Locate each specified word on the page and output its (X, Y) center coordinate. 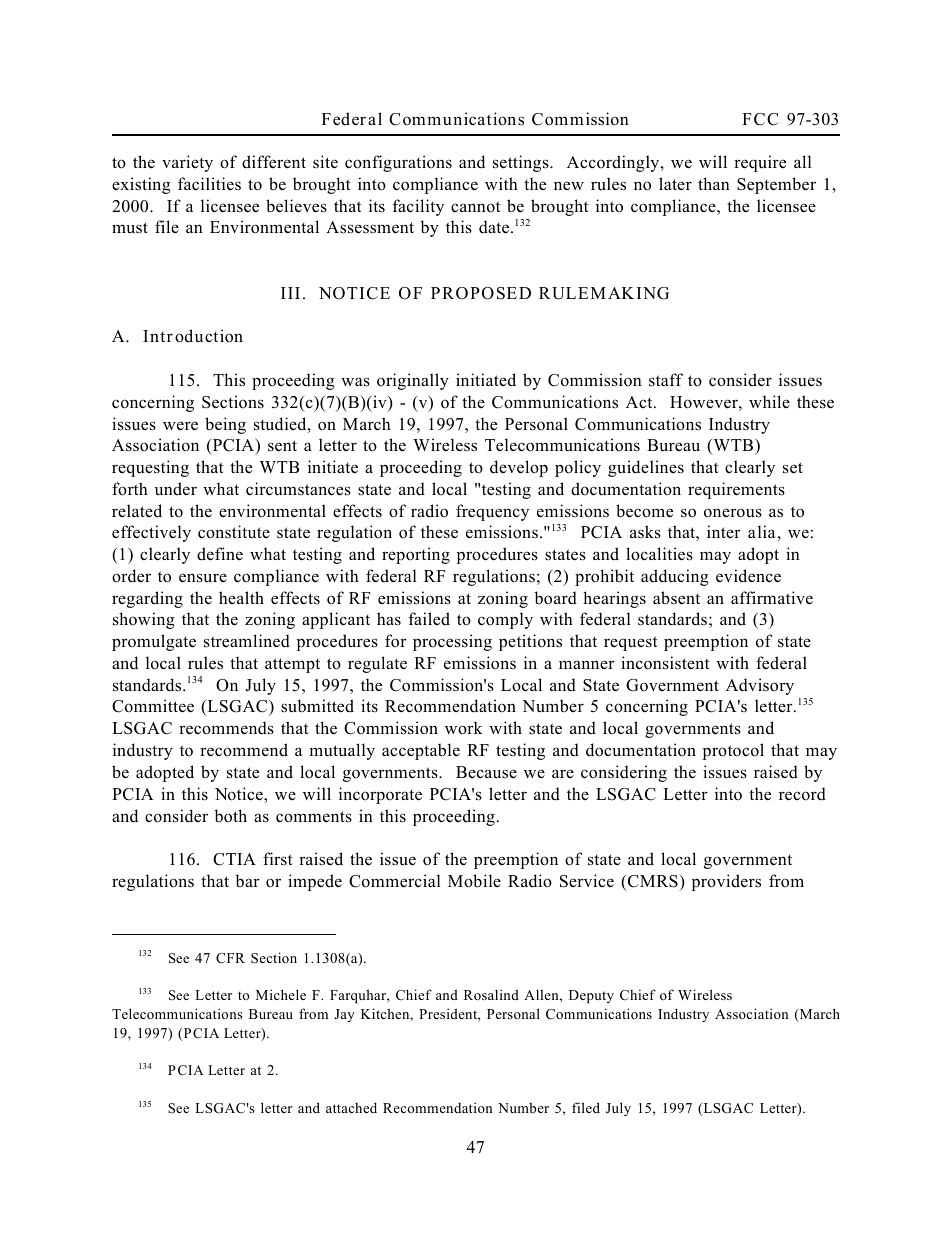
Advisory (760, 686)
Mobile (474, 881)
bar (247, 881)
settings (522, 163)
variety (187, 163)
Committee (153, 706)
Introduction (193, 336)
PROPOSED (481, 293)
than (714, 183)
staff (666, 380)
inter (724, 531)
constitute (234, 532)
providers (726, 882)
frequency (492, 512)
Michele (281, 994)
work (463, 728)
